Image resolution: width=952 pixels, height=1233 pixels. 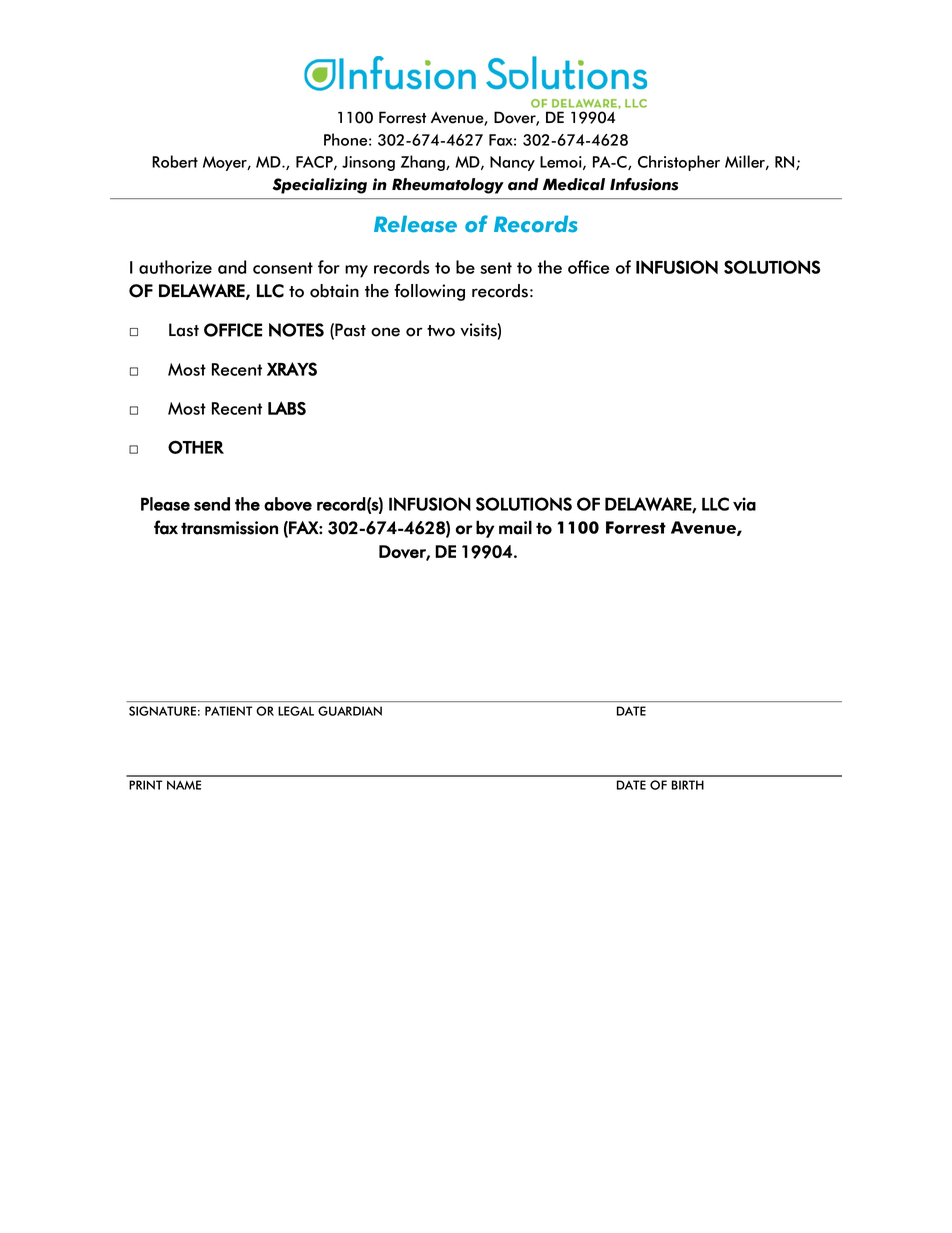 What do you see at coordinates (196, 447) in the page?
I see `OTHER` at bounding box center [196, 447].
